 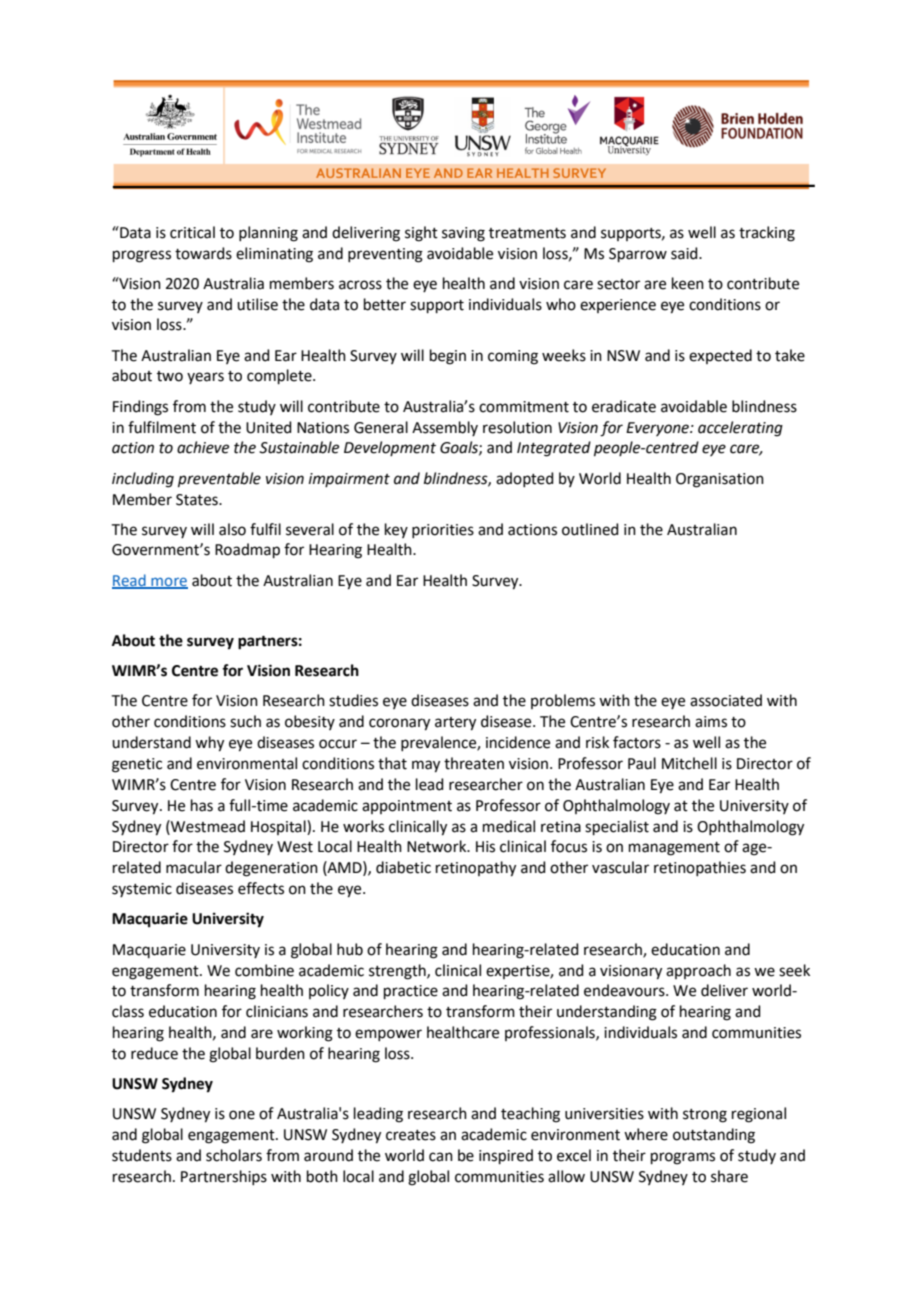 What do you see at coordinates (726, 700) in the screenshot?
I see `associated` at bounding box center [726, 700].
